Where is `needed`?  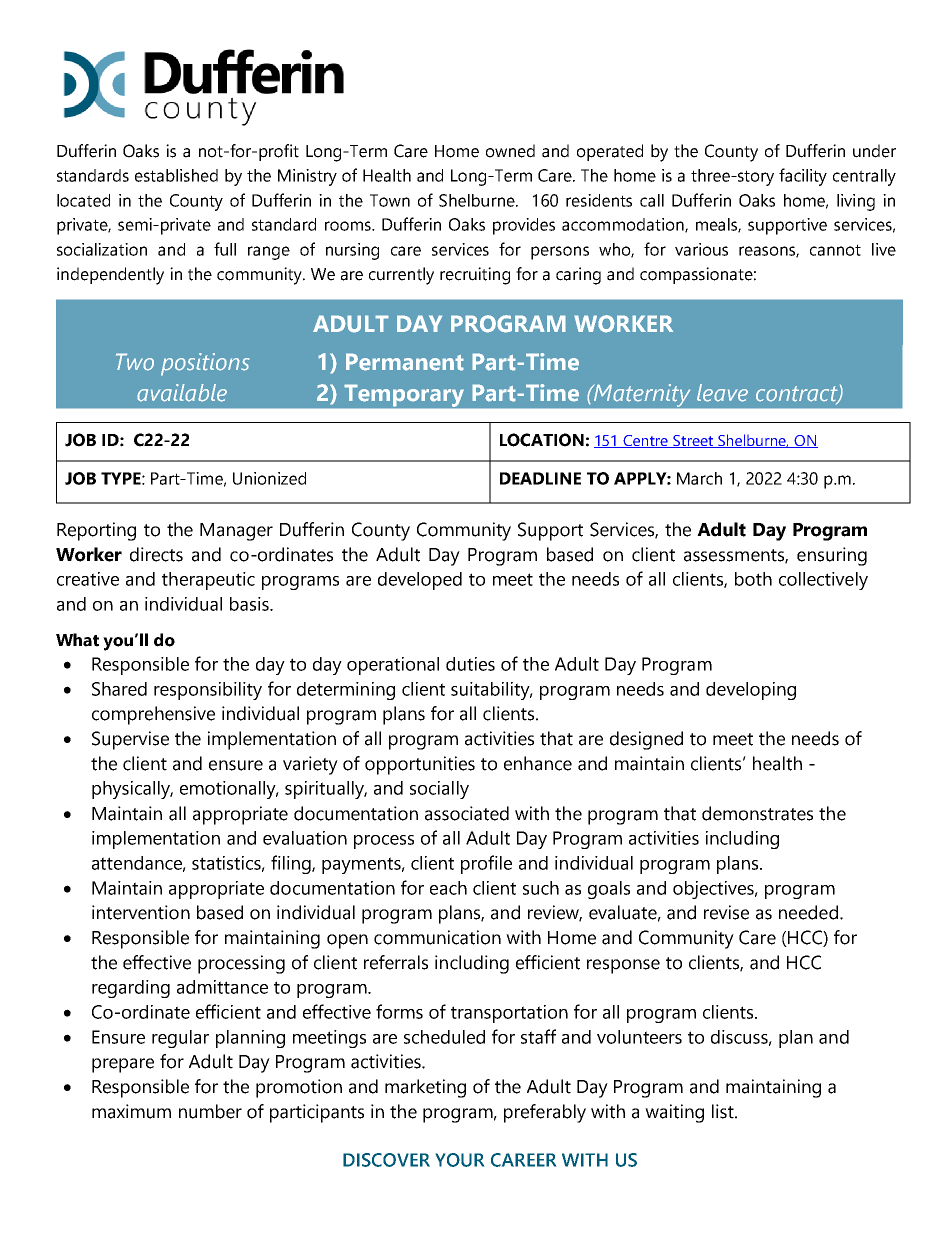 needed is located at coordinates (810, 912).
